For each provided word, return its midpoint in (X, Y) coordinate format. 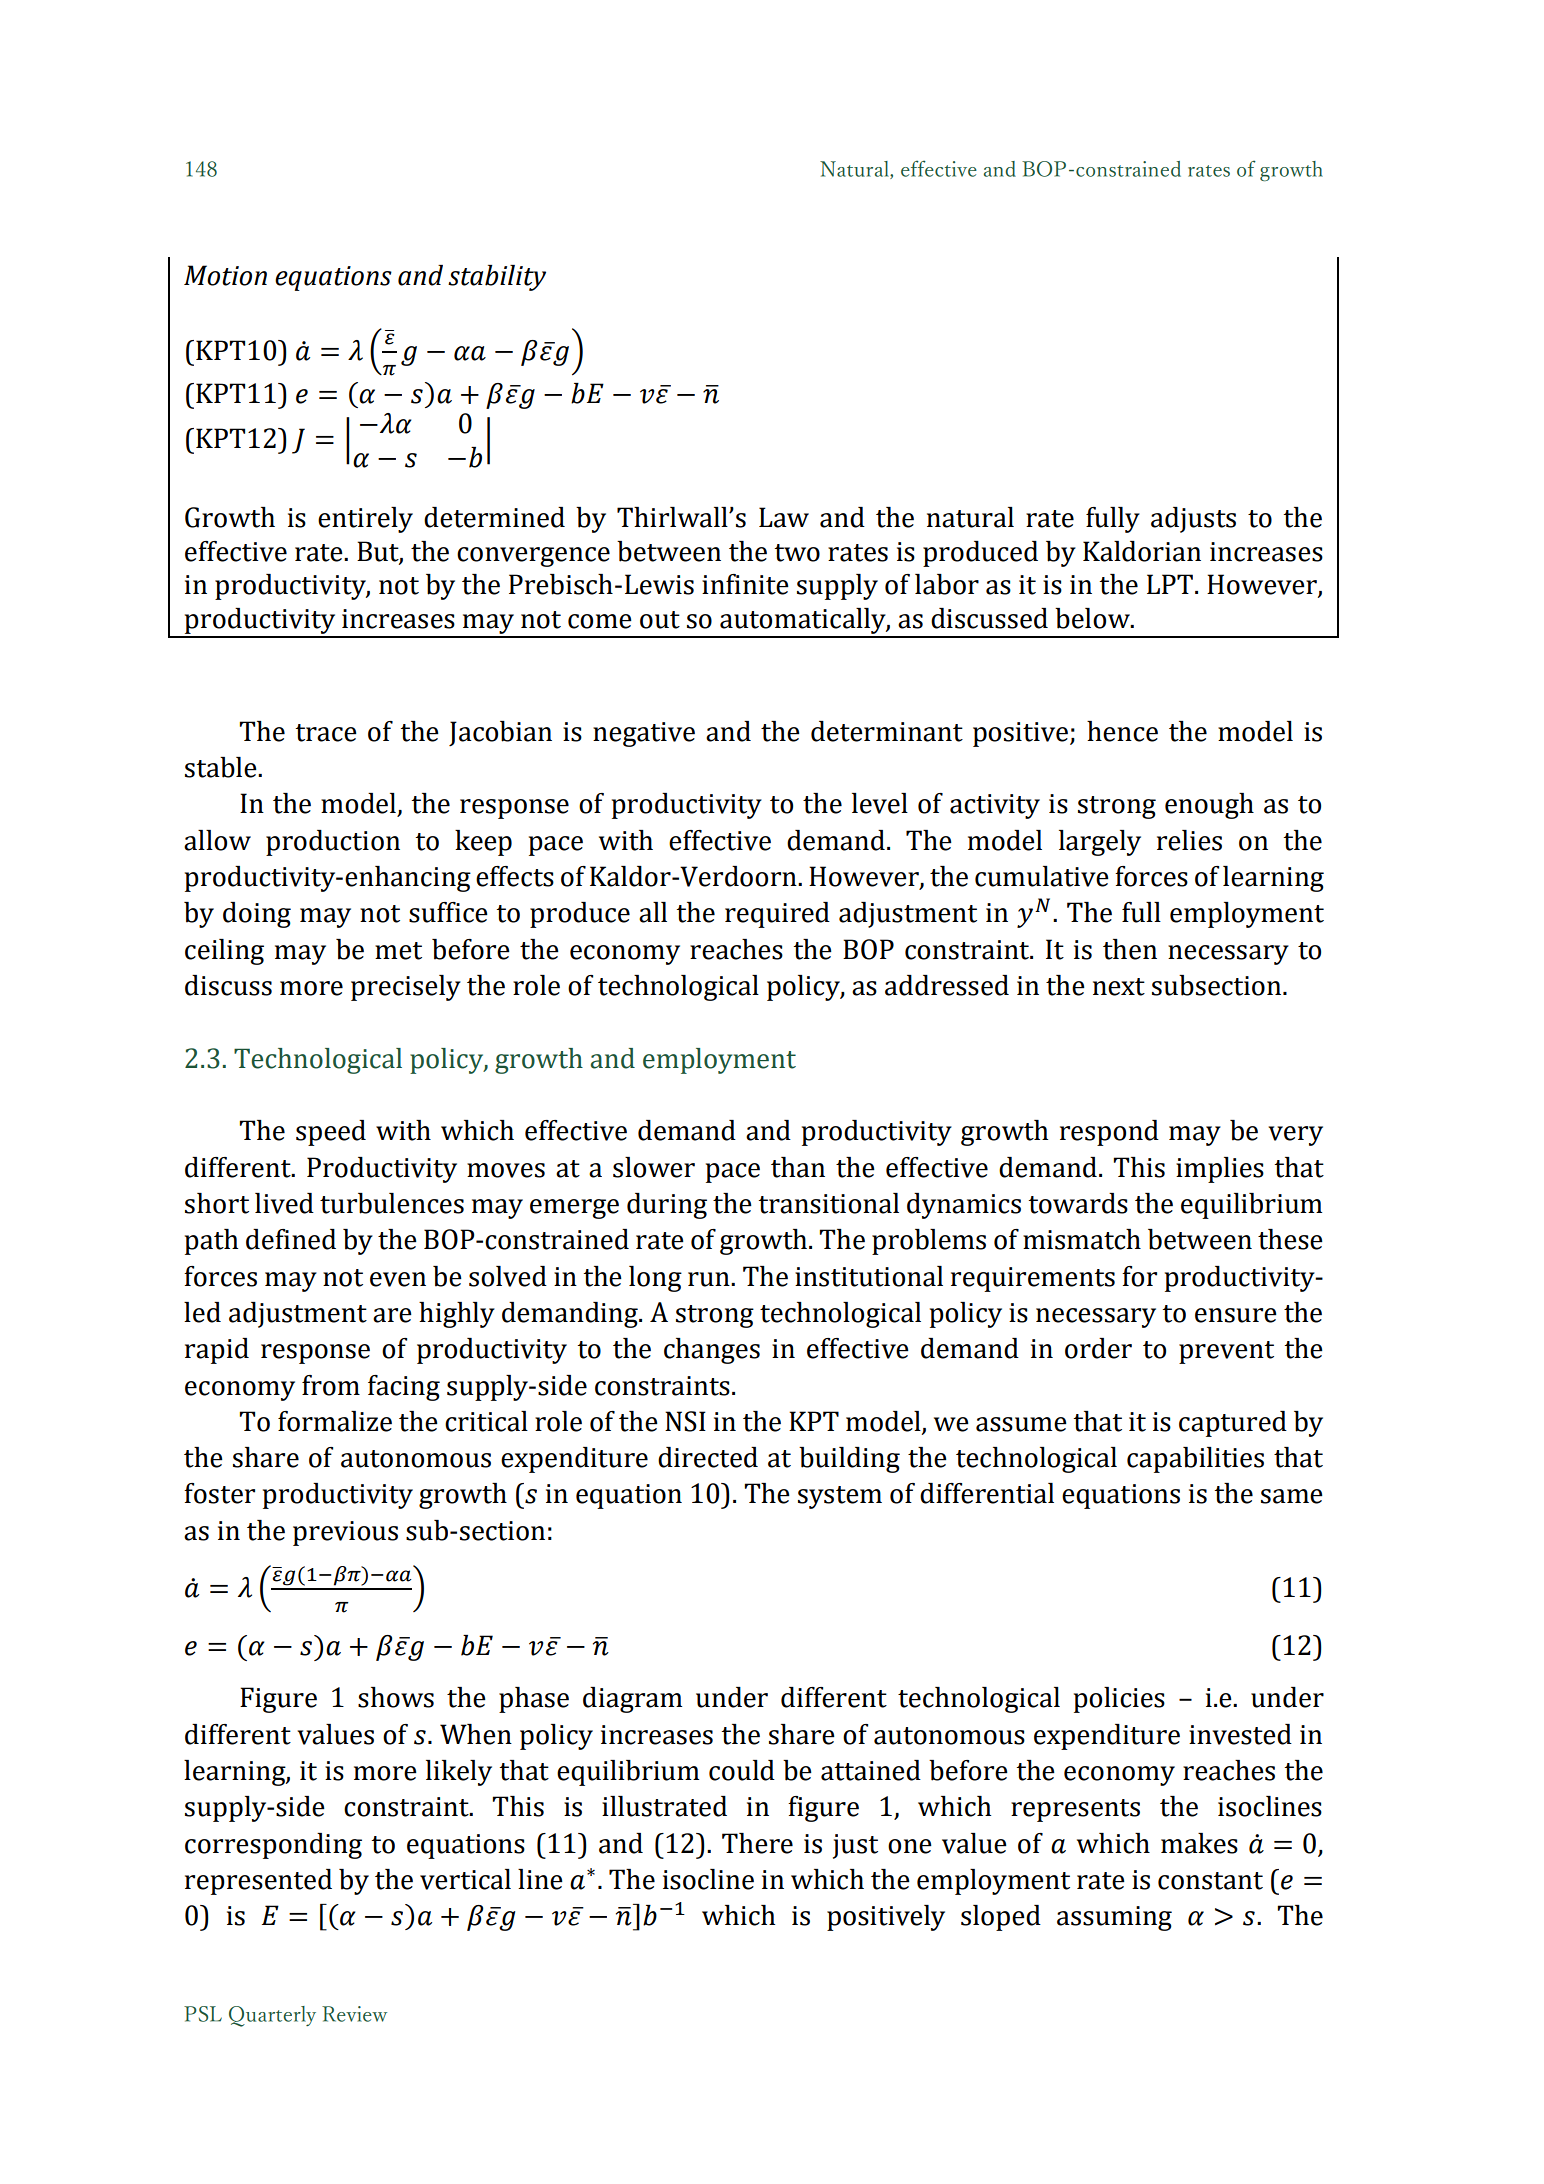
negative (644, 734)
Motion (225, 275)
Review (354, 2014)
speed (331, 1133)
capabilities (1195, 1460)
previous (345, 1533)
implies (1220, 1170)
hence (1122, 731)
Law (784, 517)
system (840, 1497)
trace (326, 733)
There (757, 1843)
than (798, 1167)
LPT (1170, 584)
